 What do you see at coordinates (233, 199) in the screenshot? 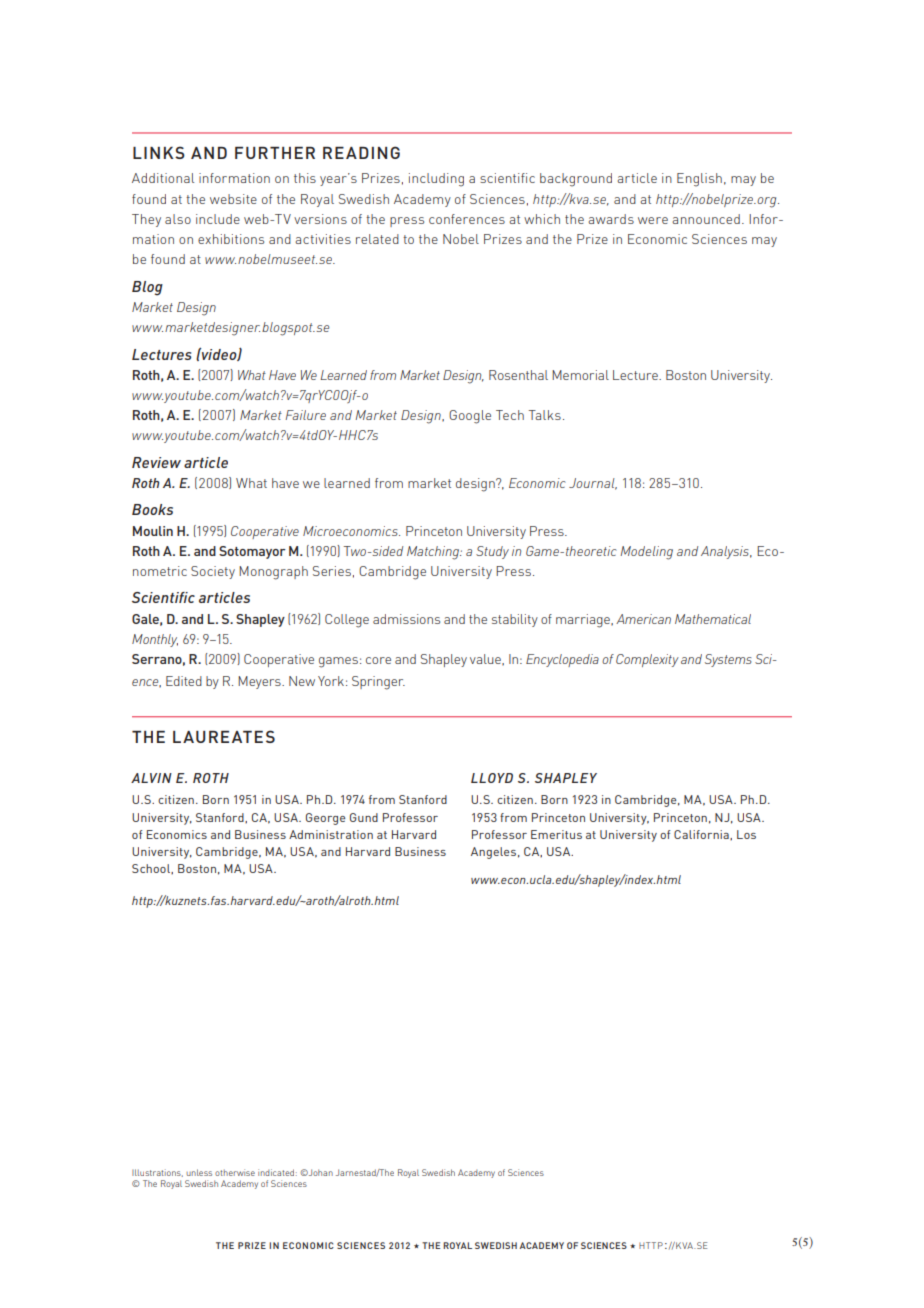
I see `website` at bounding box center [233, 199].
